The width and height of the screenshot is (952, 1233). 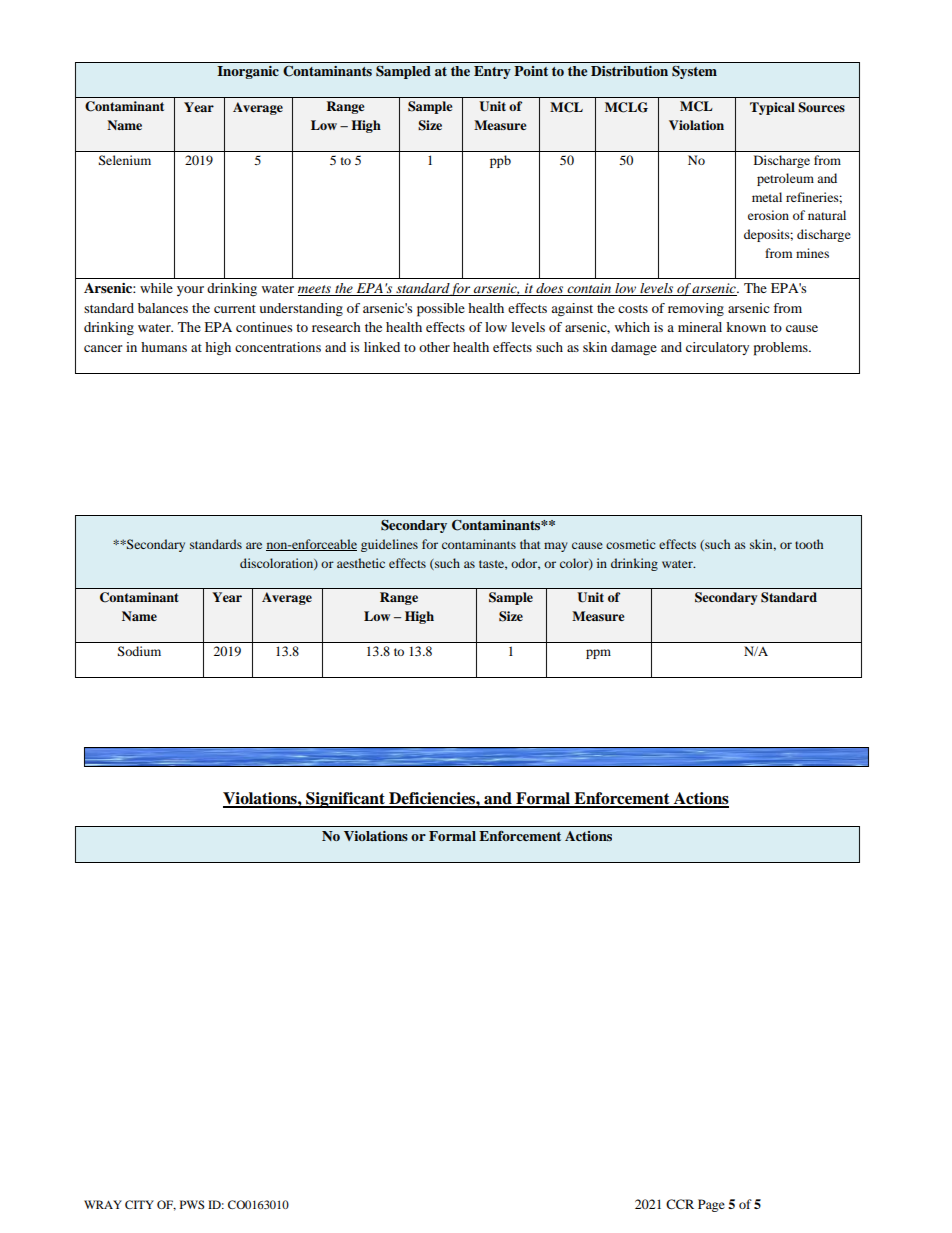 I want to click on other, so click(x=434, y=347).
